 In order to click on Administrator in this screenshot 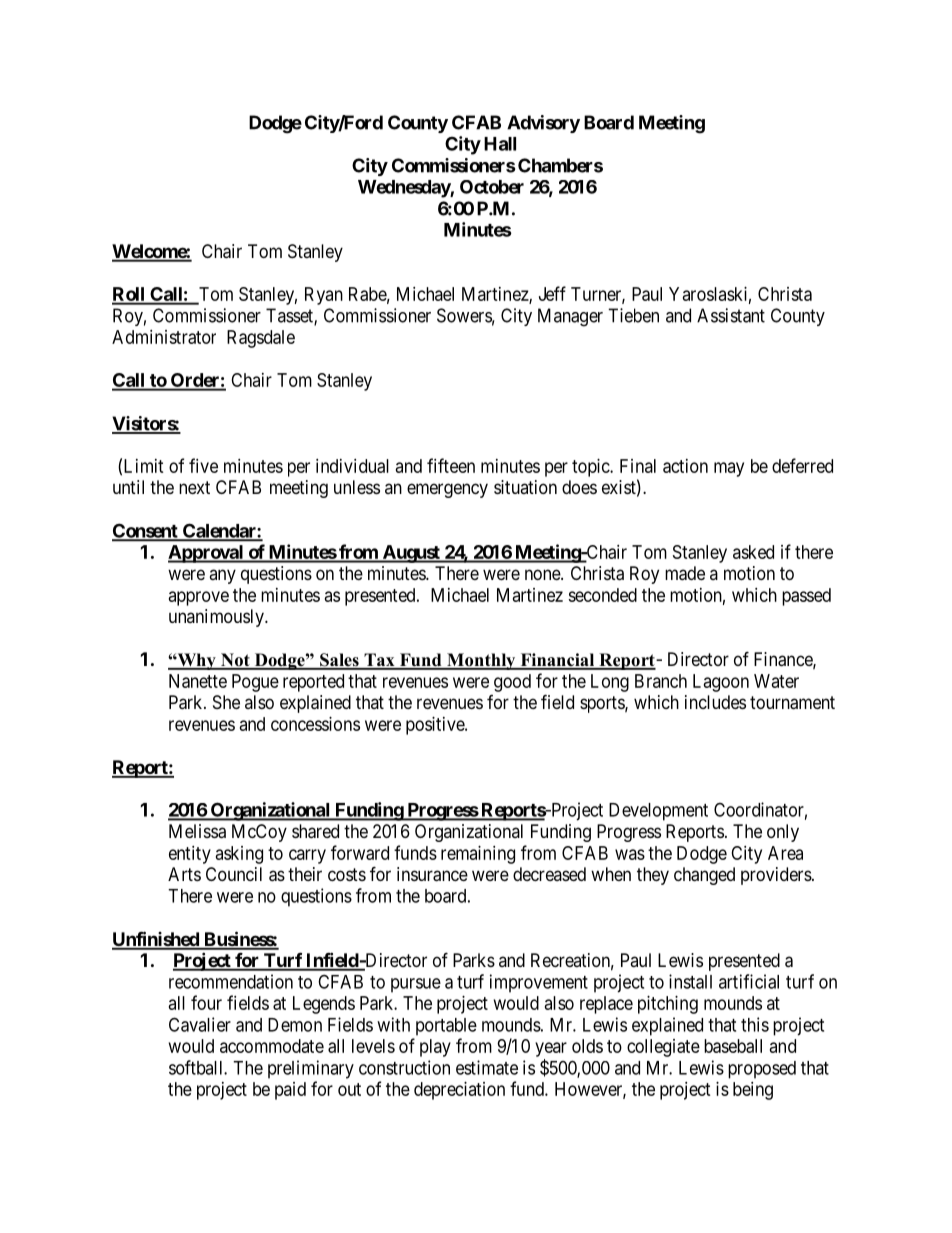, I will do `click(164, 337)`.
